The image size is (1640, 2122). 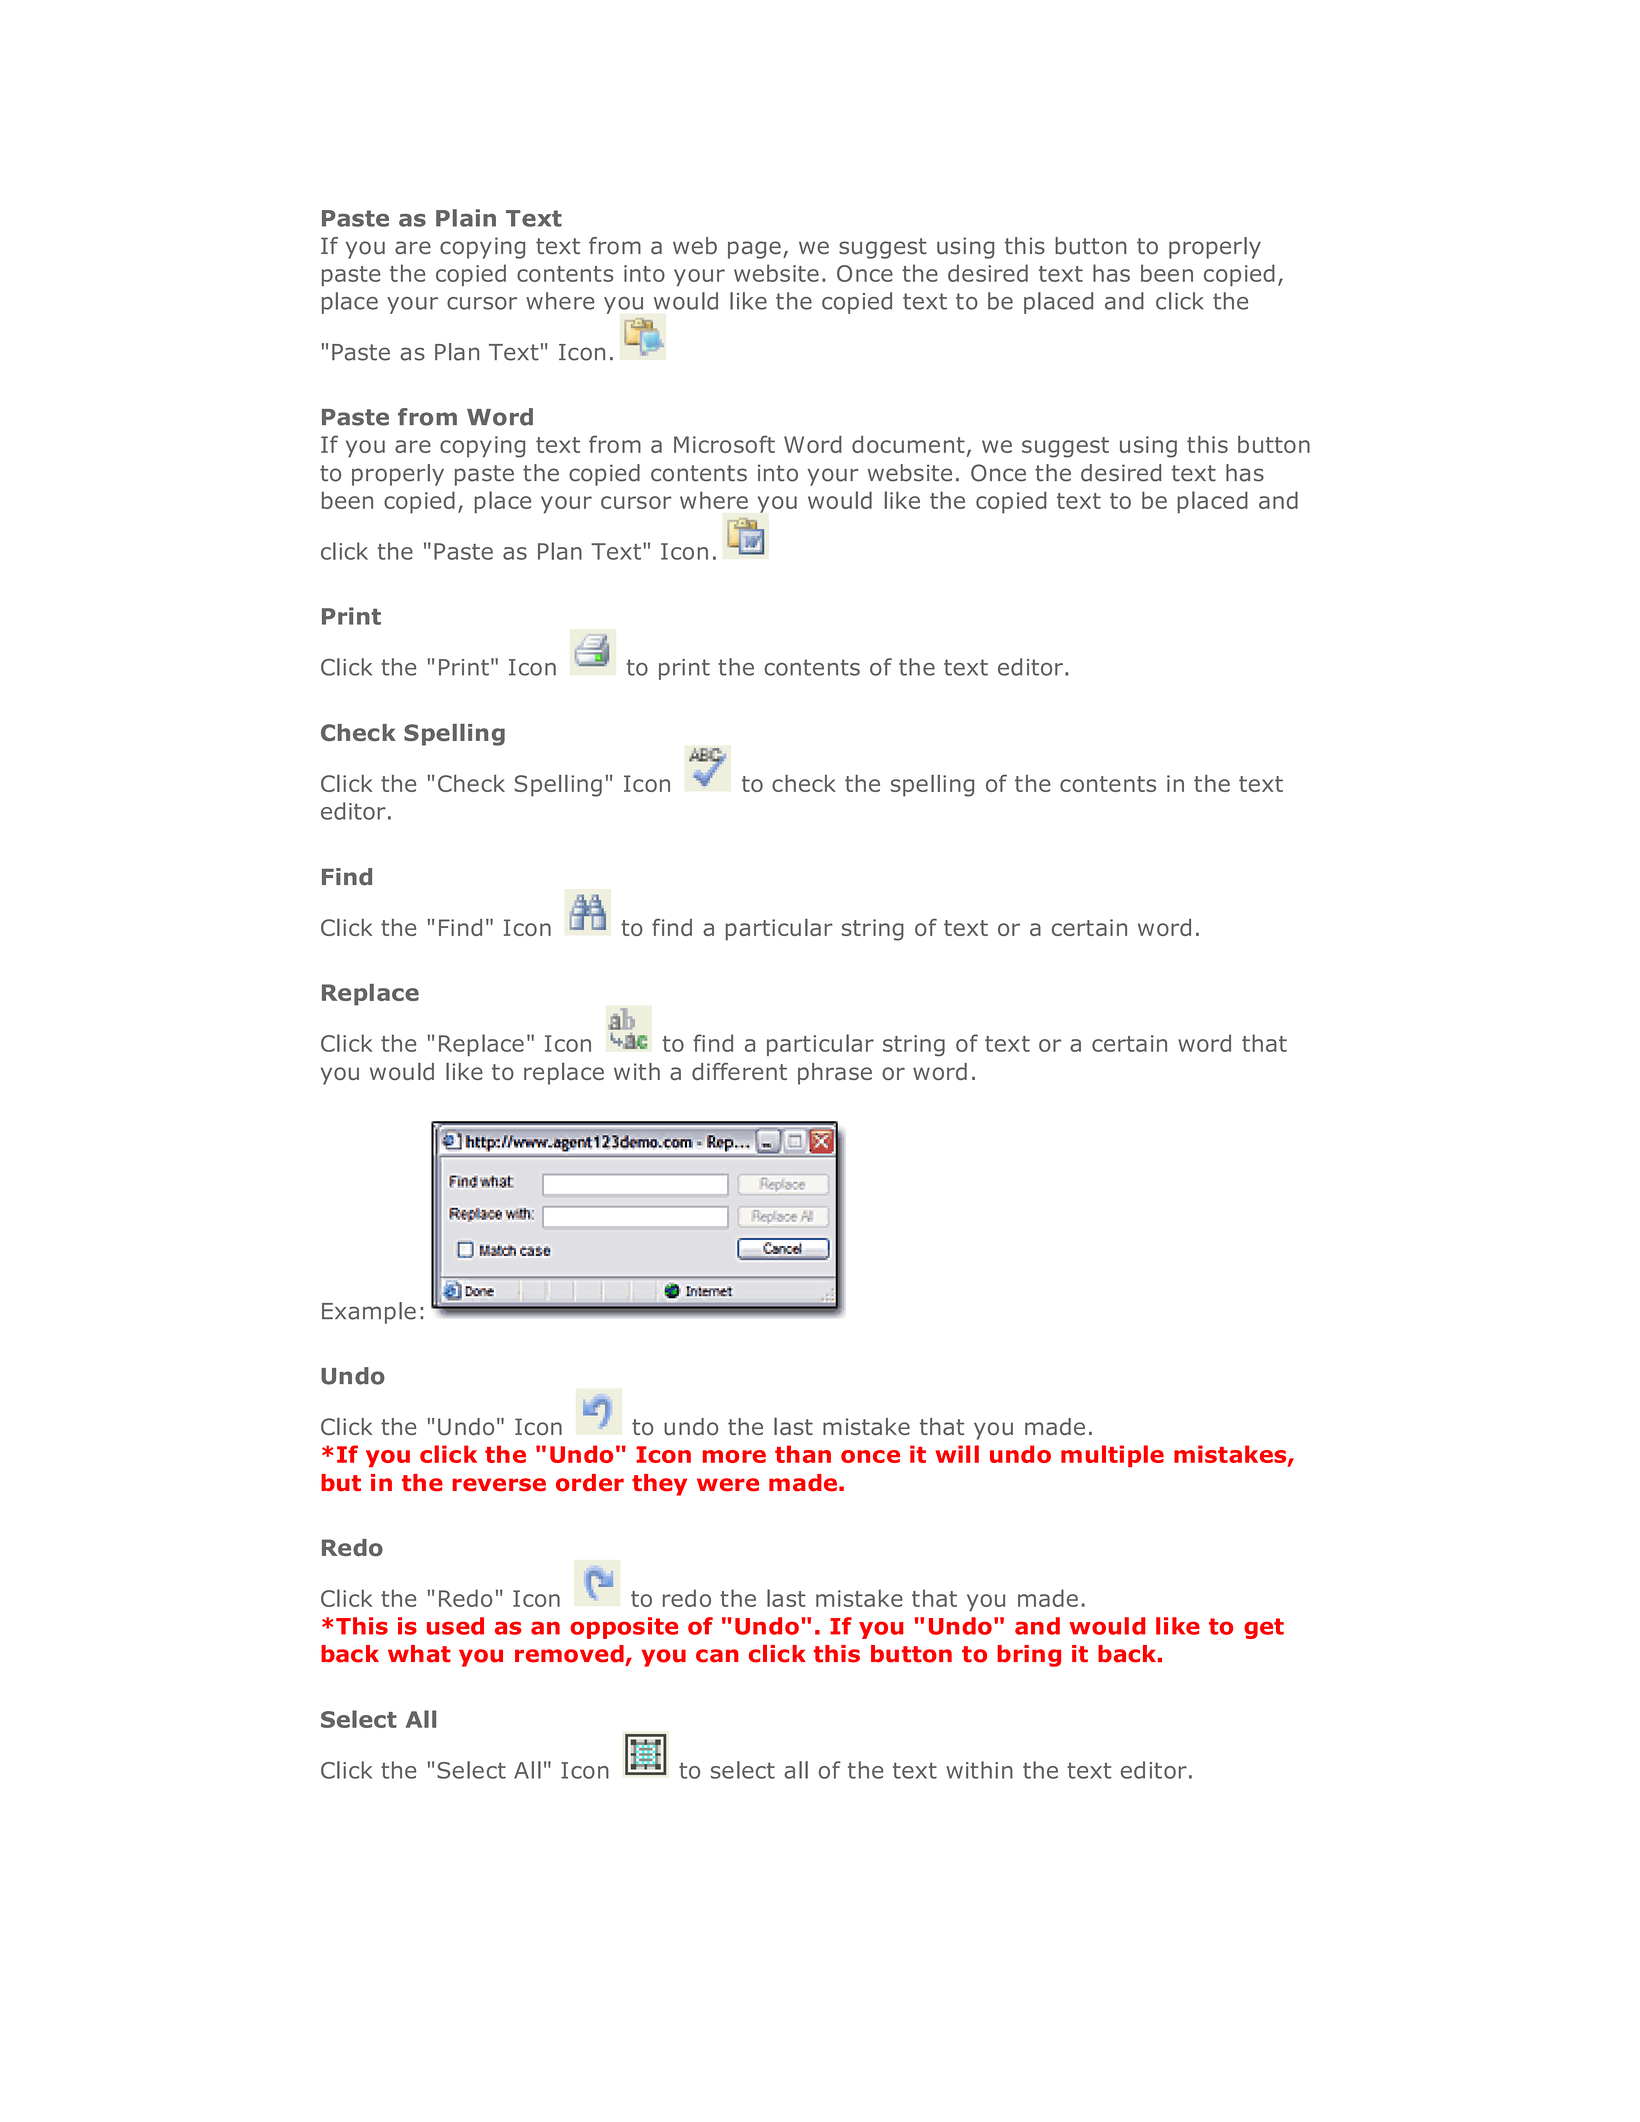 What do you see at coordinates (835, 1074) in the screenshot?
I see `phrase` at bounding box center [835, 1074].
